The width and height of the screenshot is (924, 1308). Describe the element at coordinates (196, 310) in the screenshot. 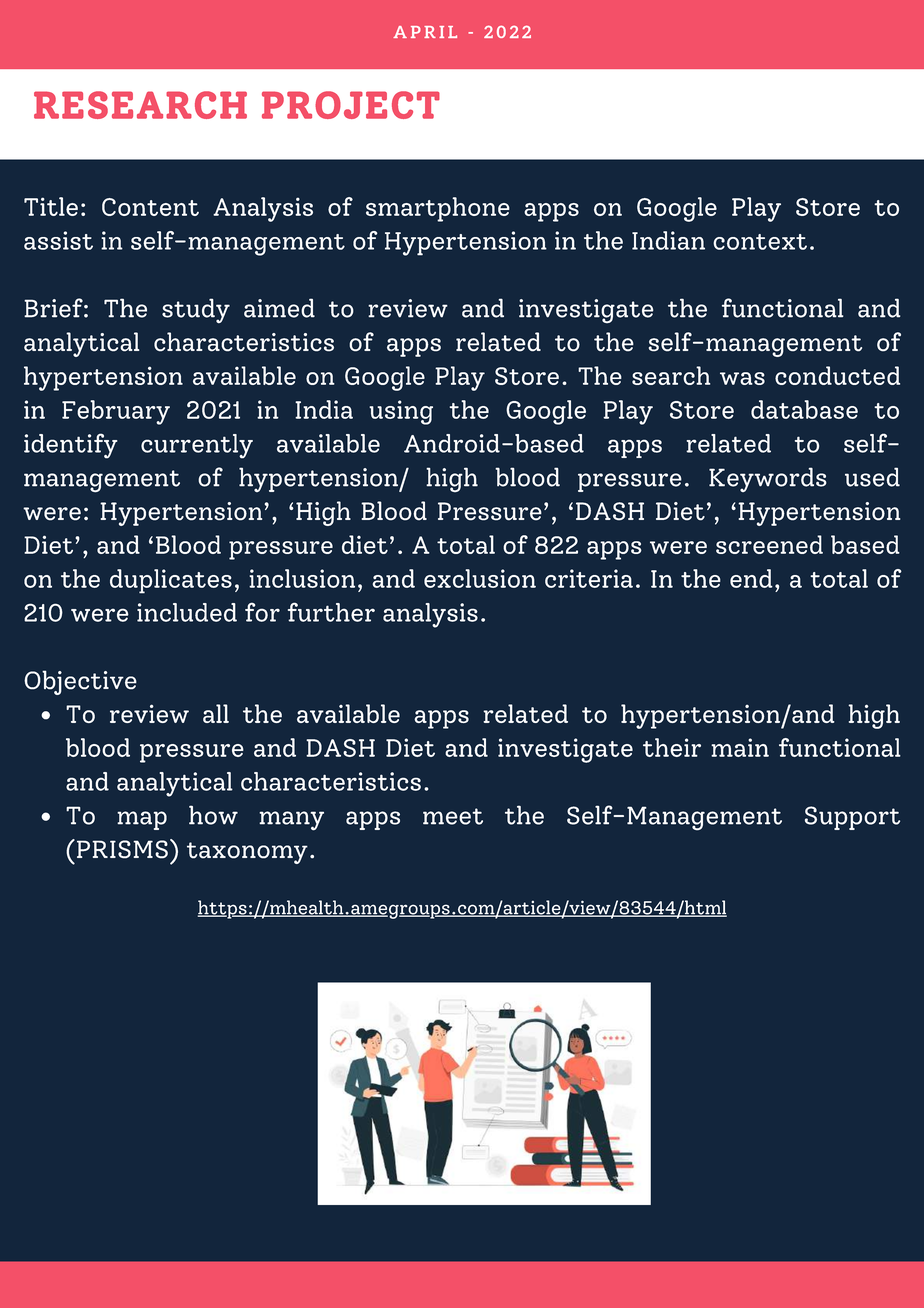

I see `study` at that location.
